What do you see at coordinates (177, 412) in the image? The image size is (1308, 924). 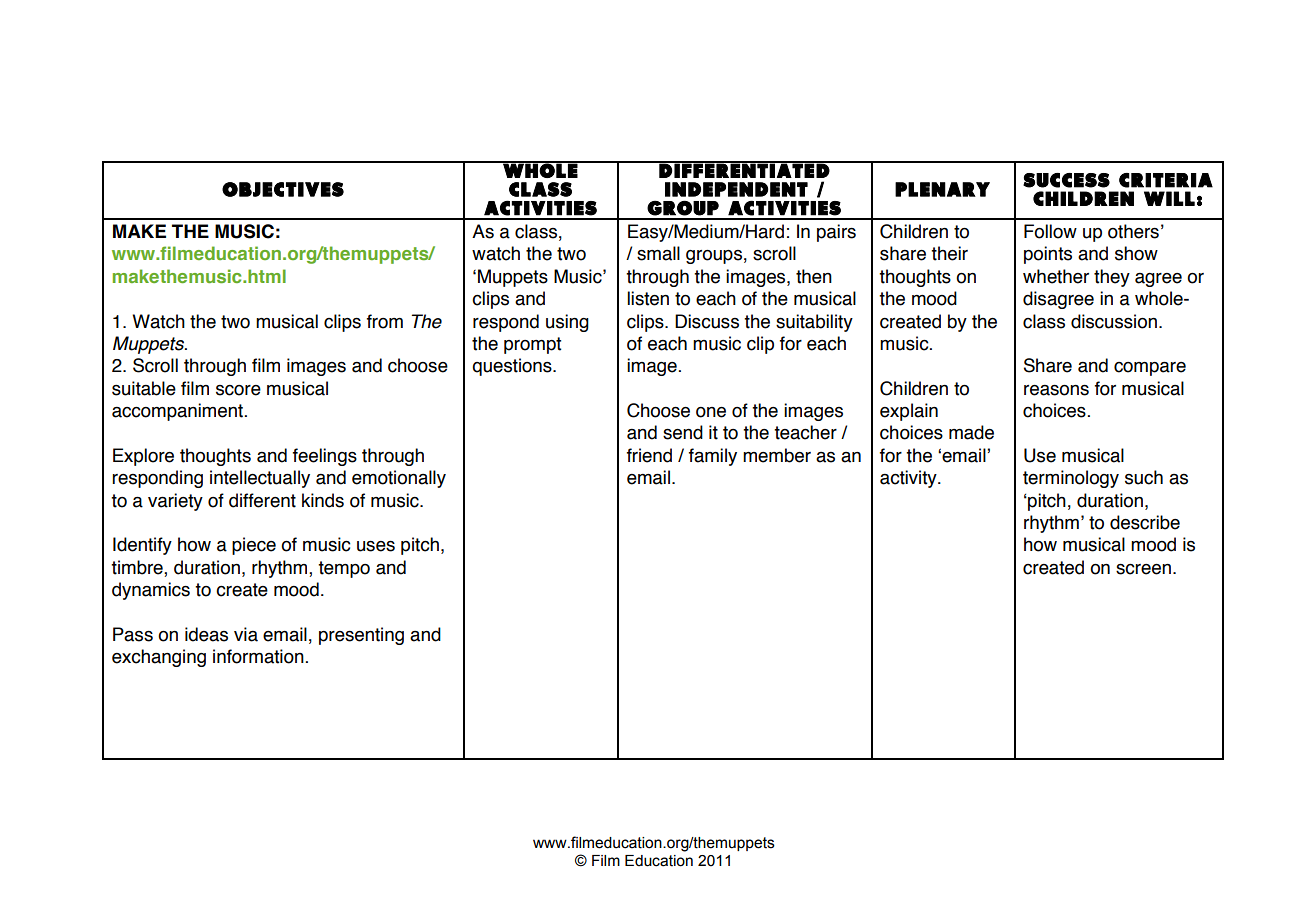 I see `accompaniment` at bounding box center [177, 412].
